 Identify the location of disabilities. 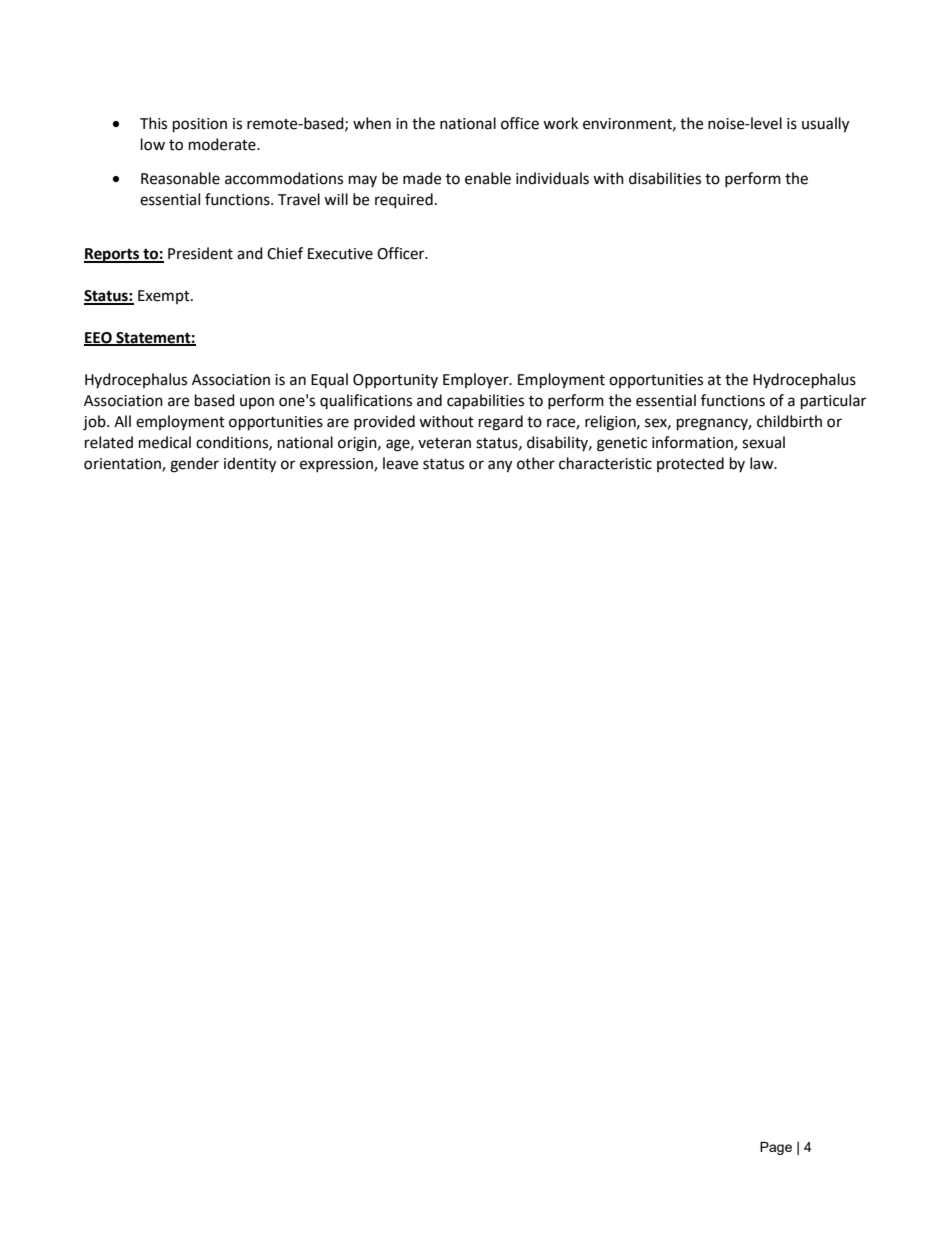
(665, 178).
